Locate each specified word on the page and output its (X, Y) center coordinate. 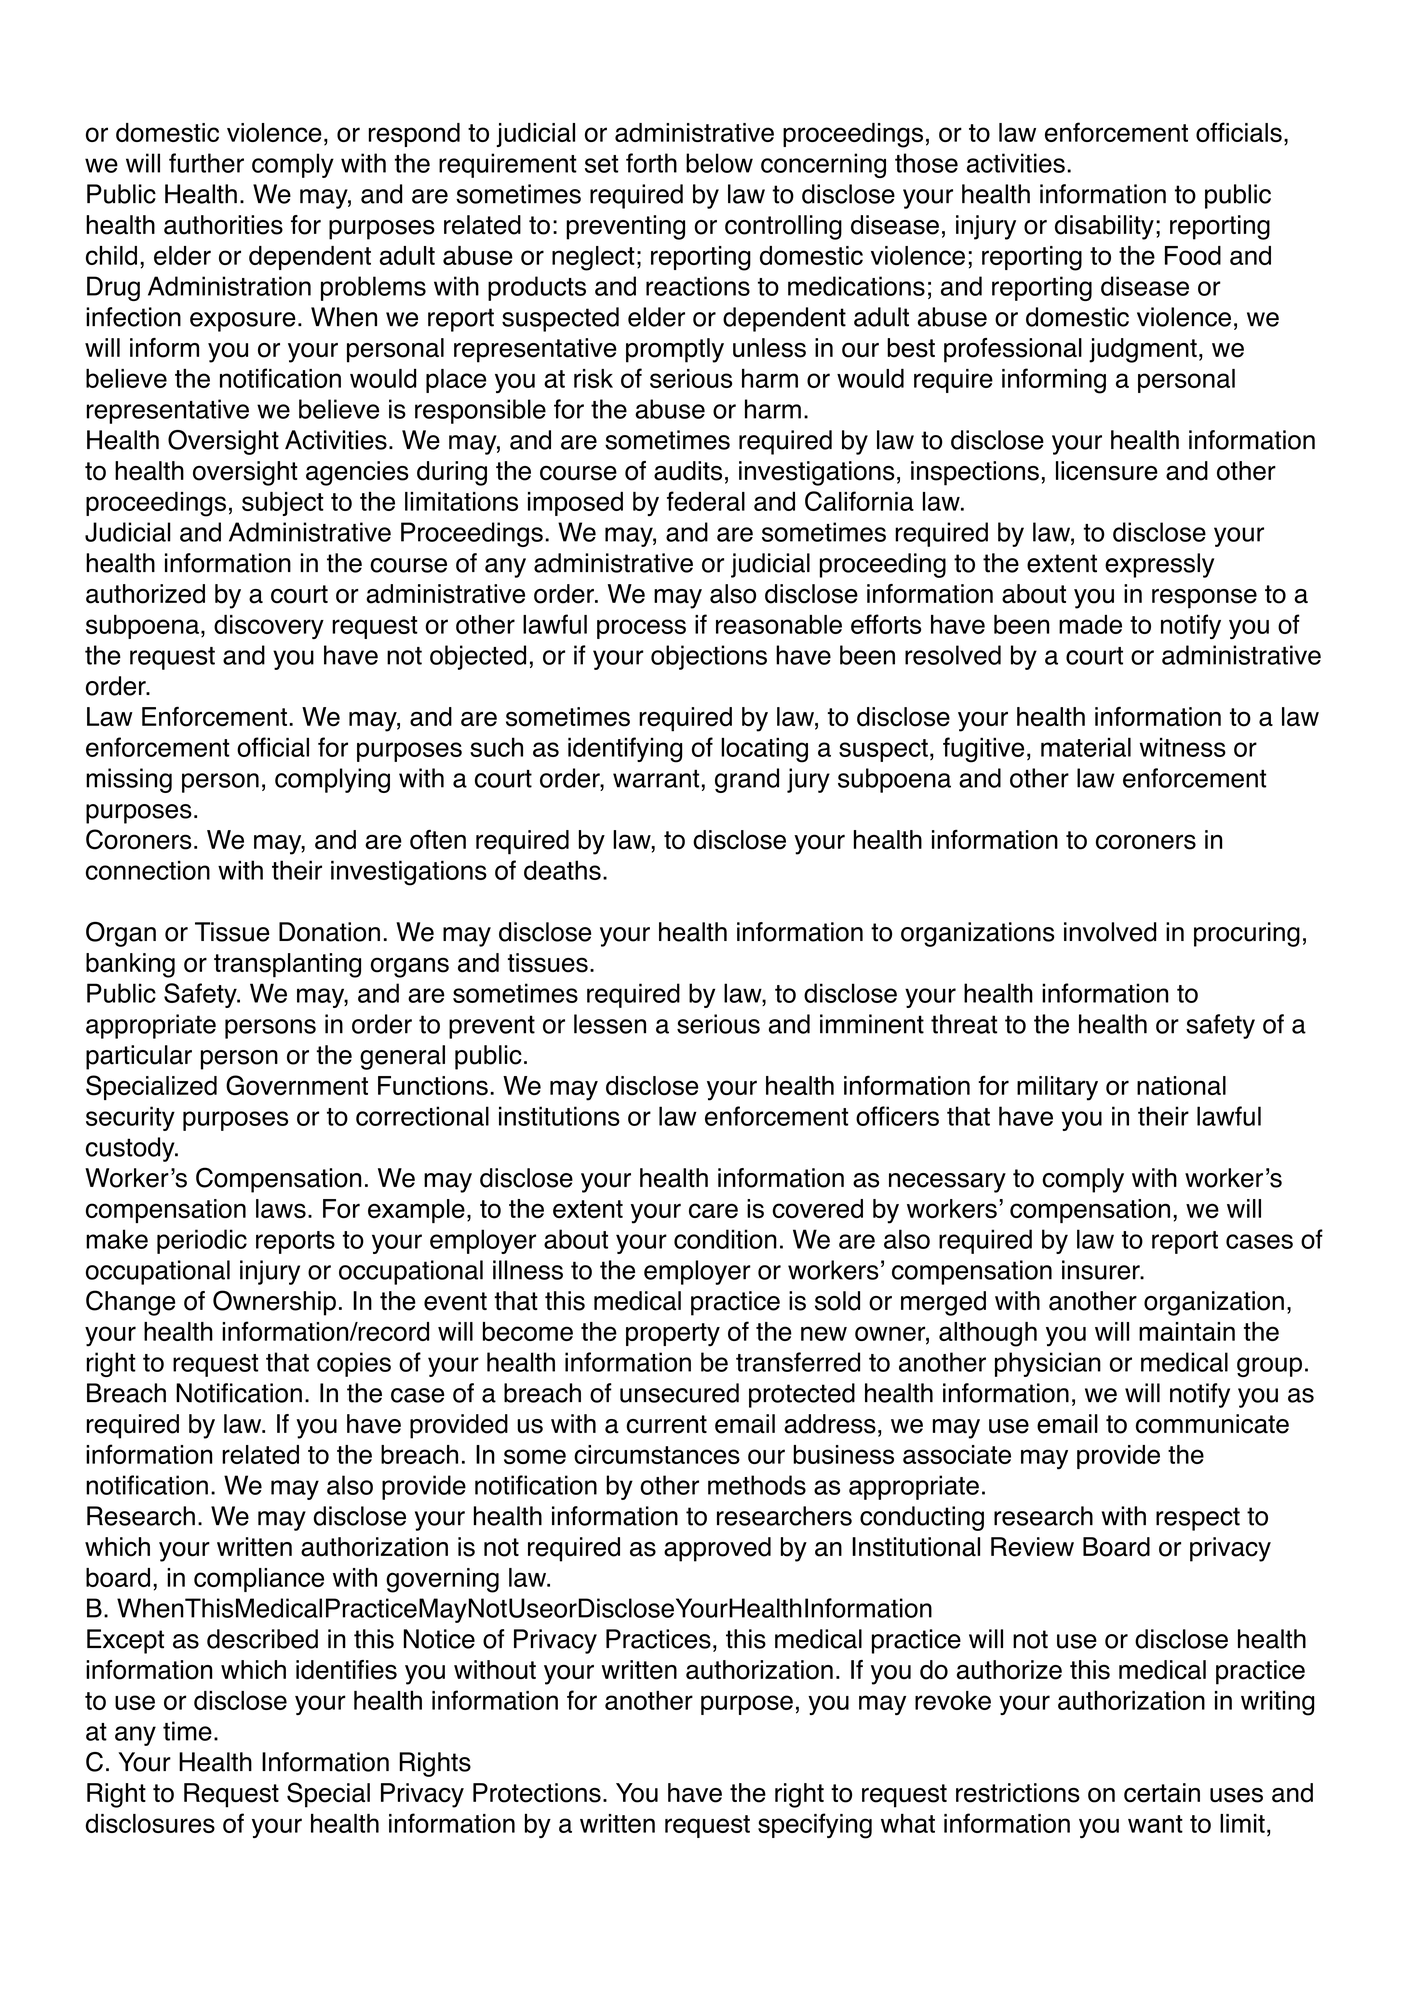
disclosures (150, 1823)
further (206, 163)
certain (1162, 1793)
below (719, 163)
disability (1104, 227)
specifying (815, 1826)
